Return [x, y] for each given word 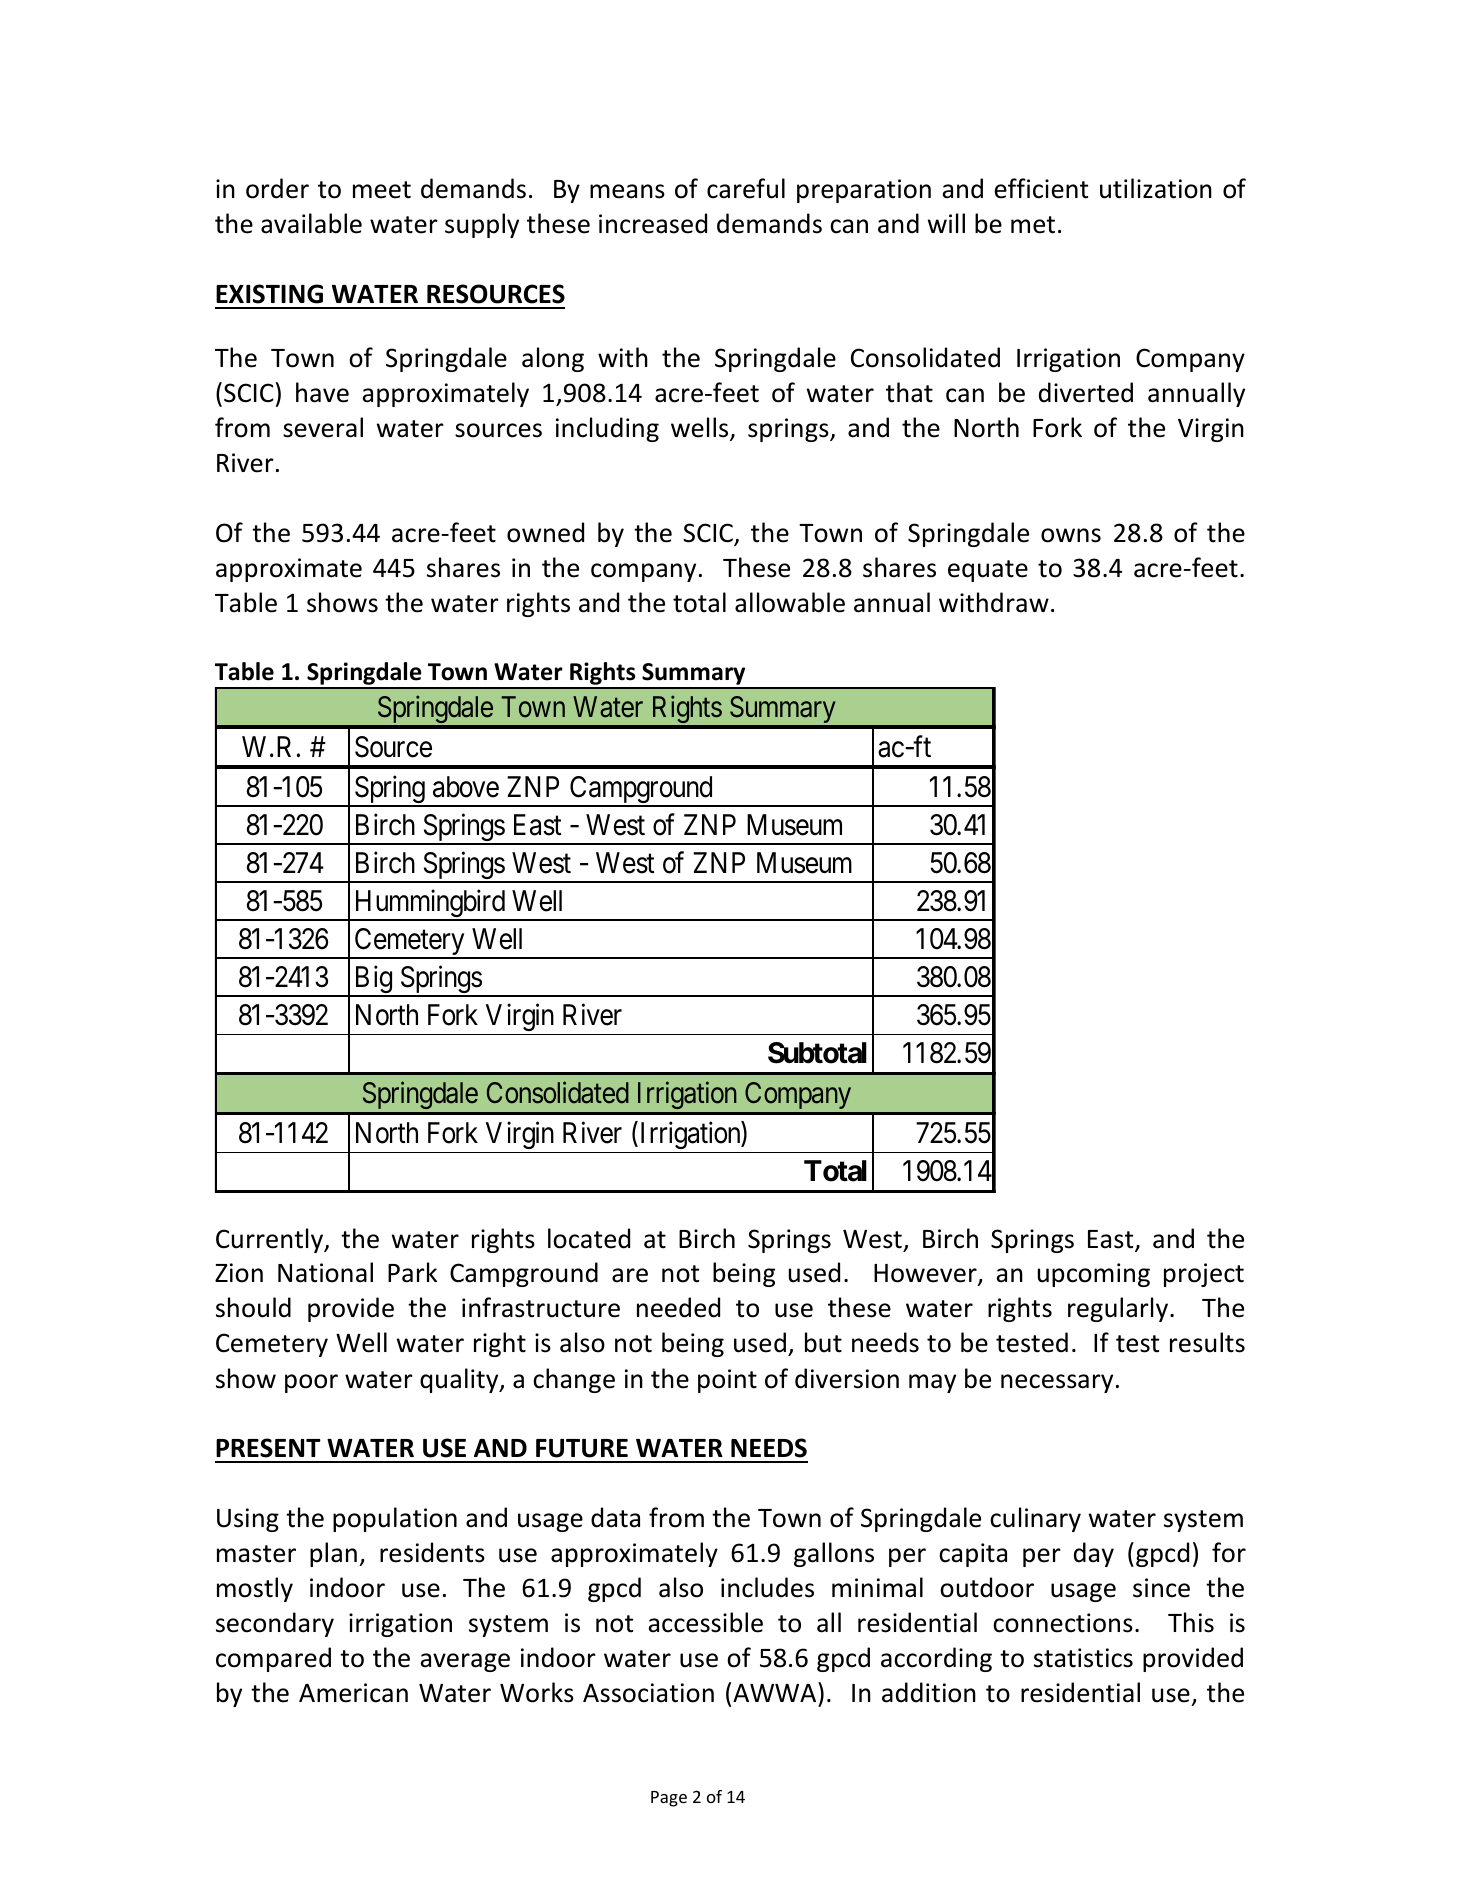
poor [311, 1383]
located [589, 1238]
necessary [1057, 1383]
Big [373, 981]
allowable [790, 602]
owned [545, 532]
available [311, 223]
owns [1071, 535]
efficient [1041, 188]
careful [746, 188]
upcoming [1094, 1275]
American [353, 1693]
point [727, 1381]
